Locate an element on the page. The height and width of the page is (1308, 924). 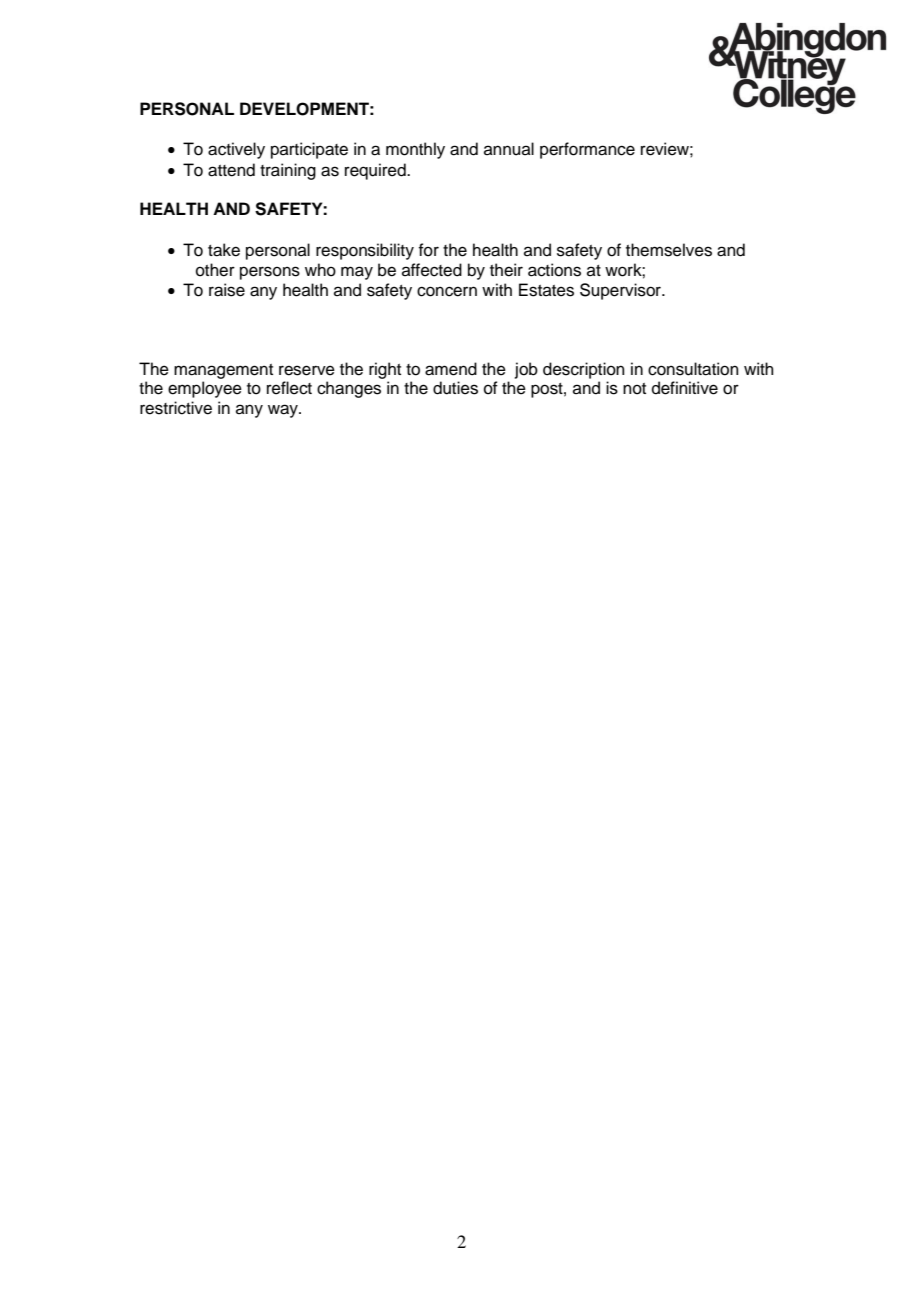
raise is located at coordinates (227, 290).
